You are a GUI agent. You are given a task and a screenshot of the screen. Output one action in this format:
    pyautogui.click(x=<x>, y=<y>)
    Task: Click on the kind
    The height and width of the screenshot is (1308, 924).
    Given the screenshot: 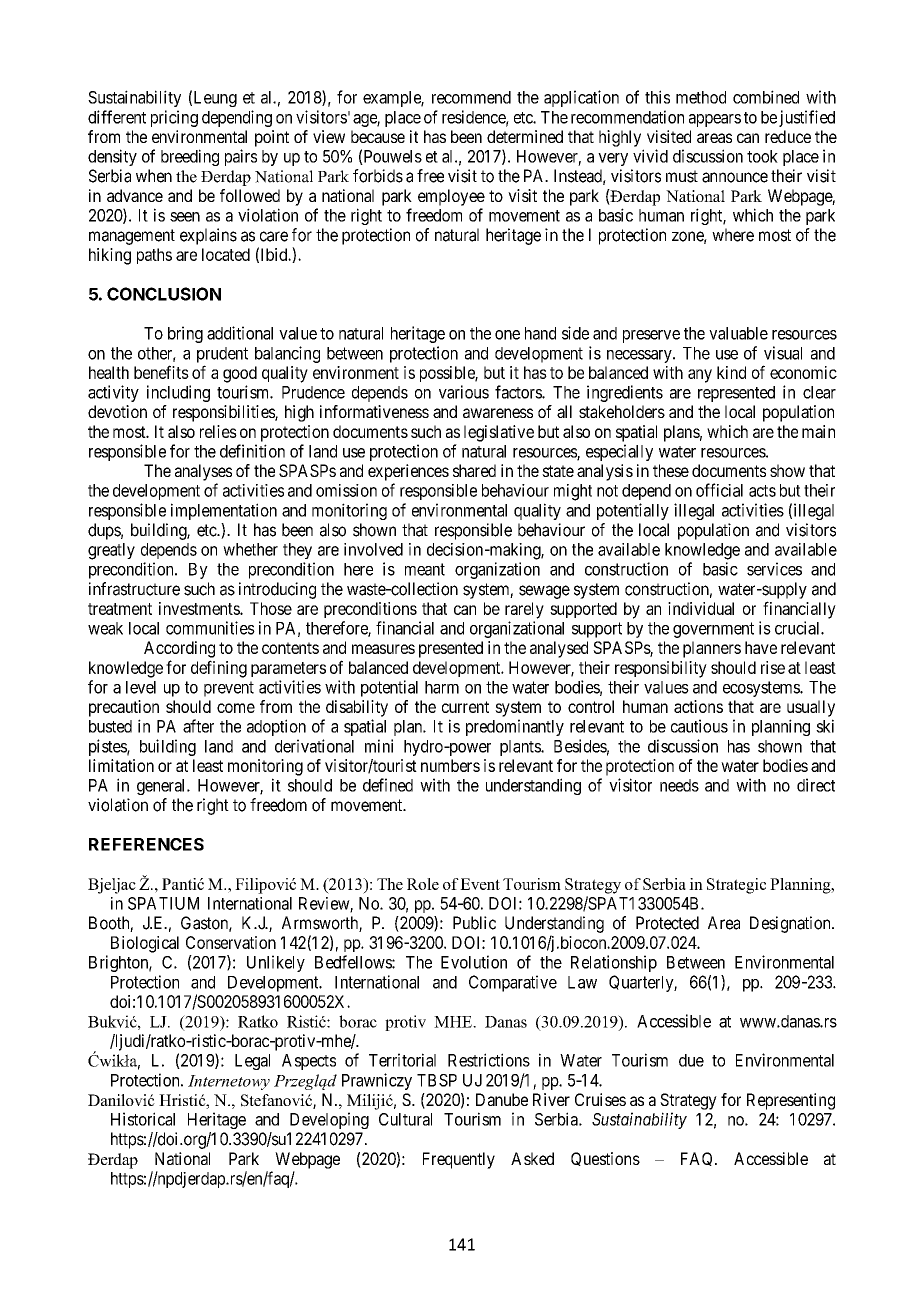 What is the action you would take?
    pyautogui.click(x=731, y=372)
